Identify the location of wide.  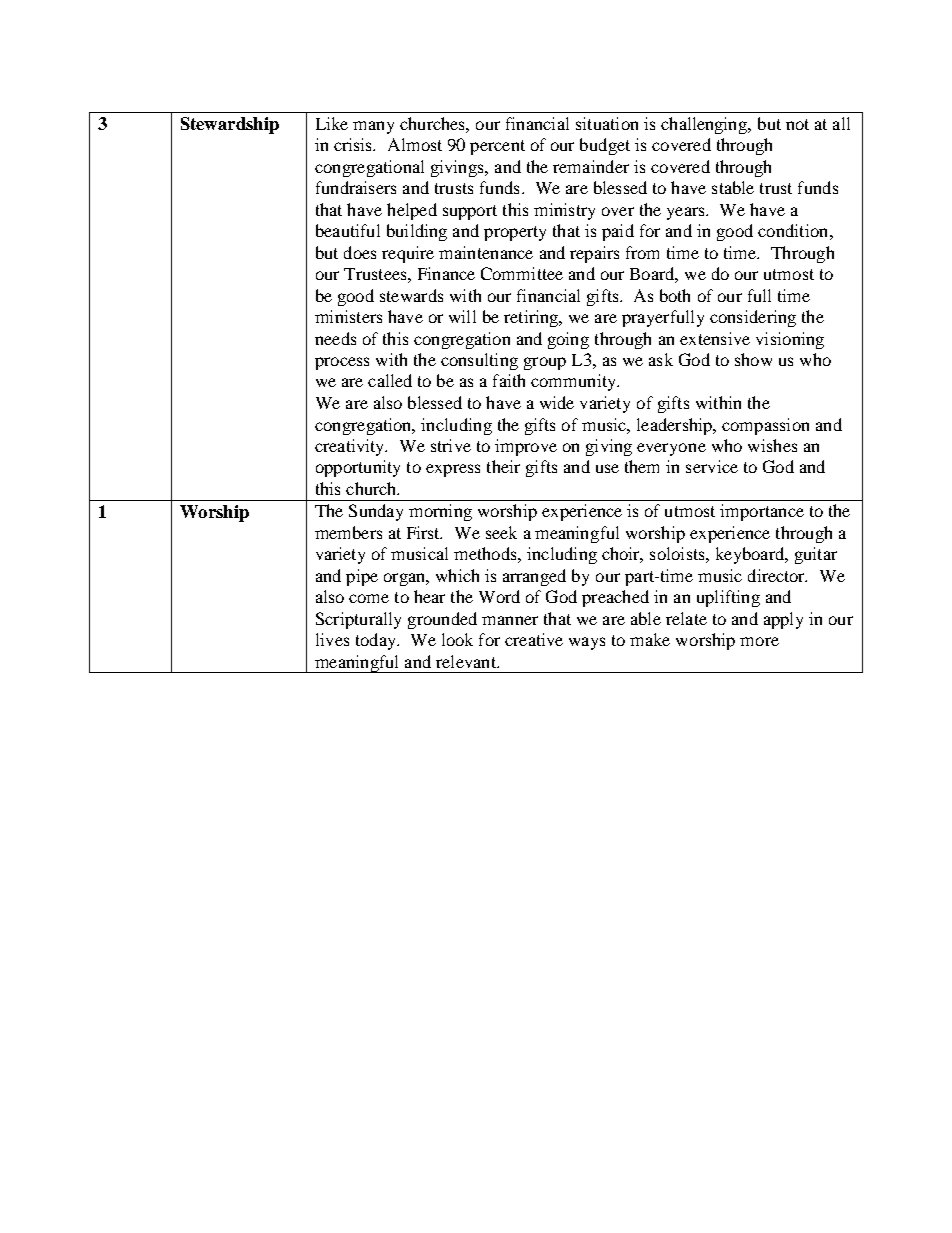
(557, 402).
